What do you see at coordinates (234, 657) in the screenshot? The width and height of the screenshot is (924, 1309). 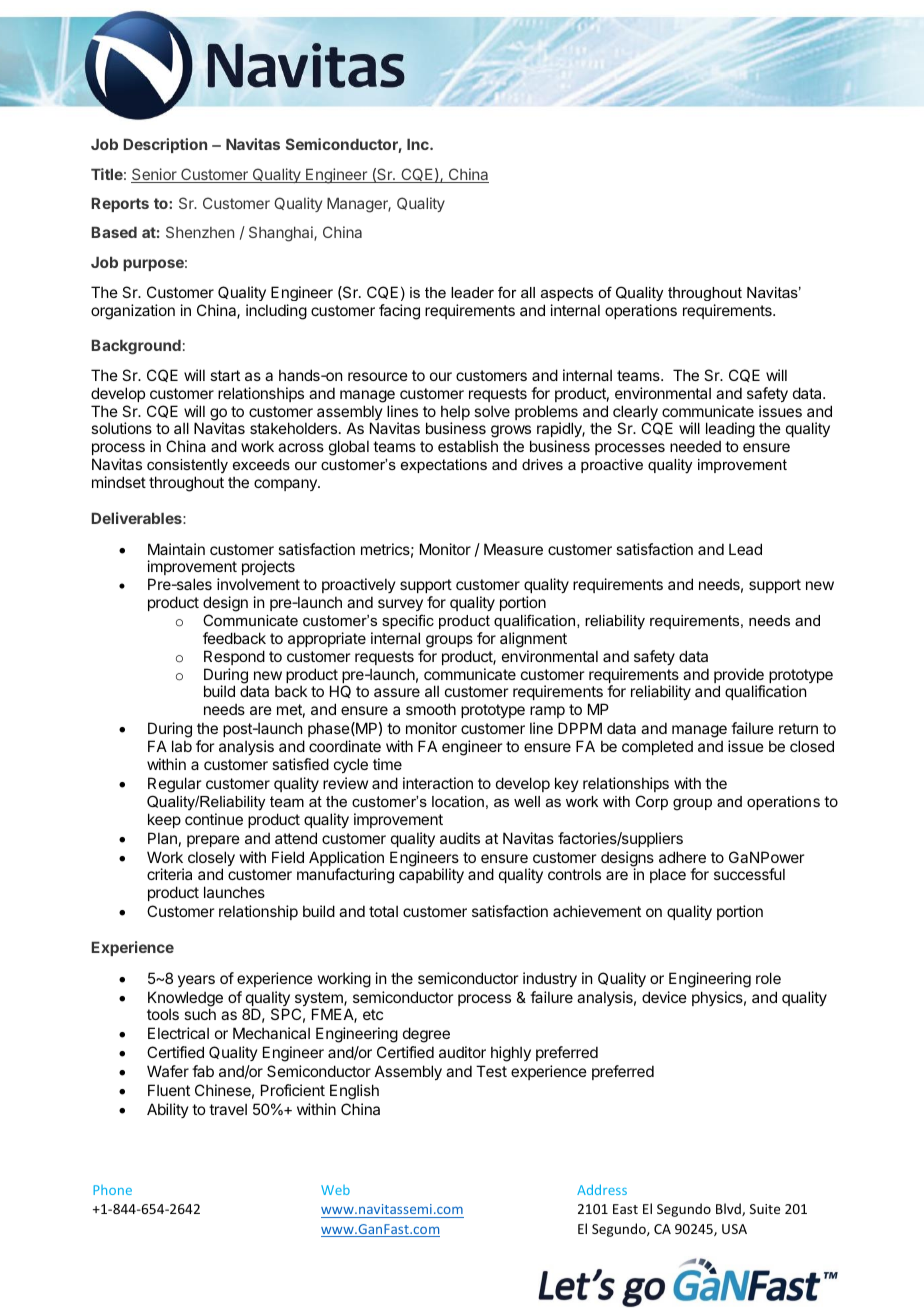 I see `Respond` at bounding box center [234, 657].
